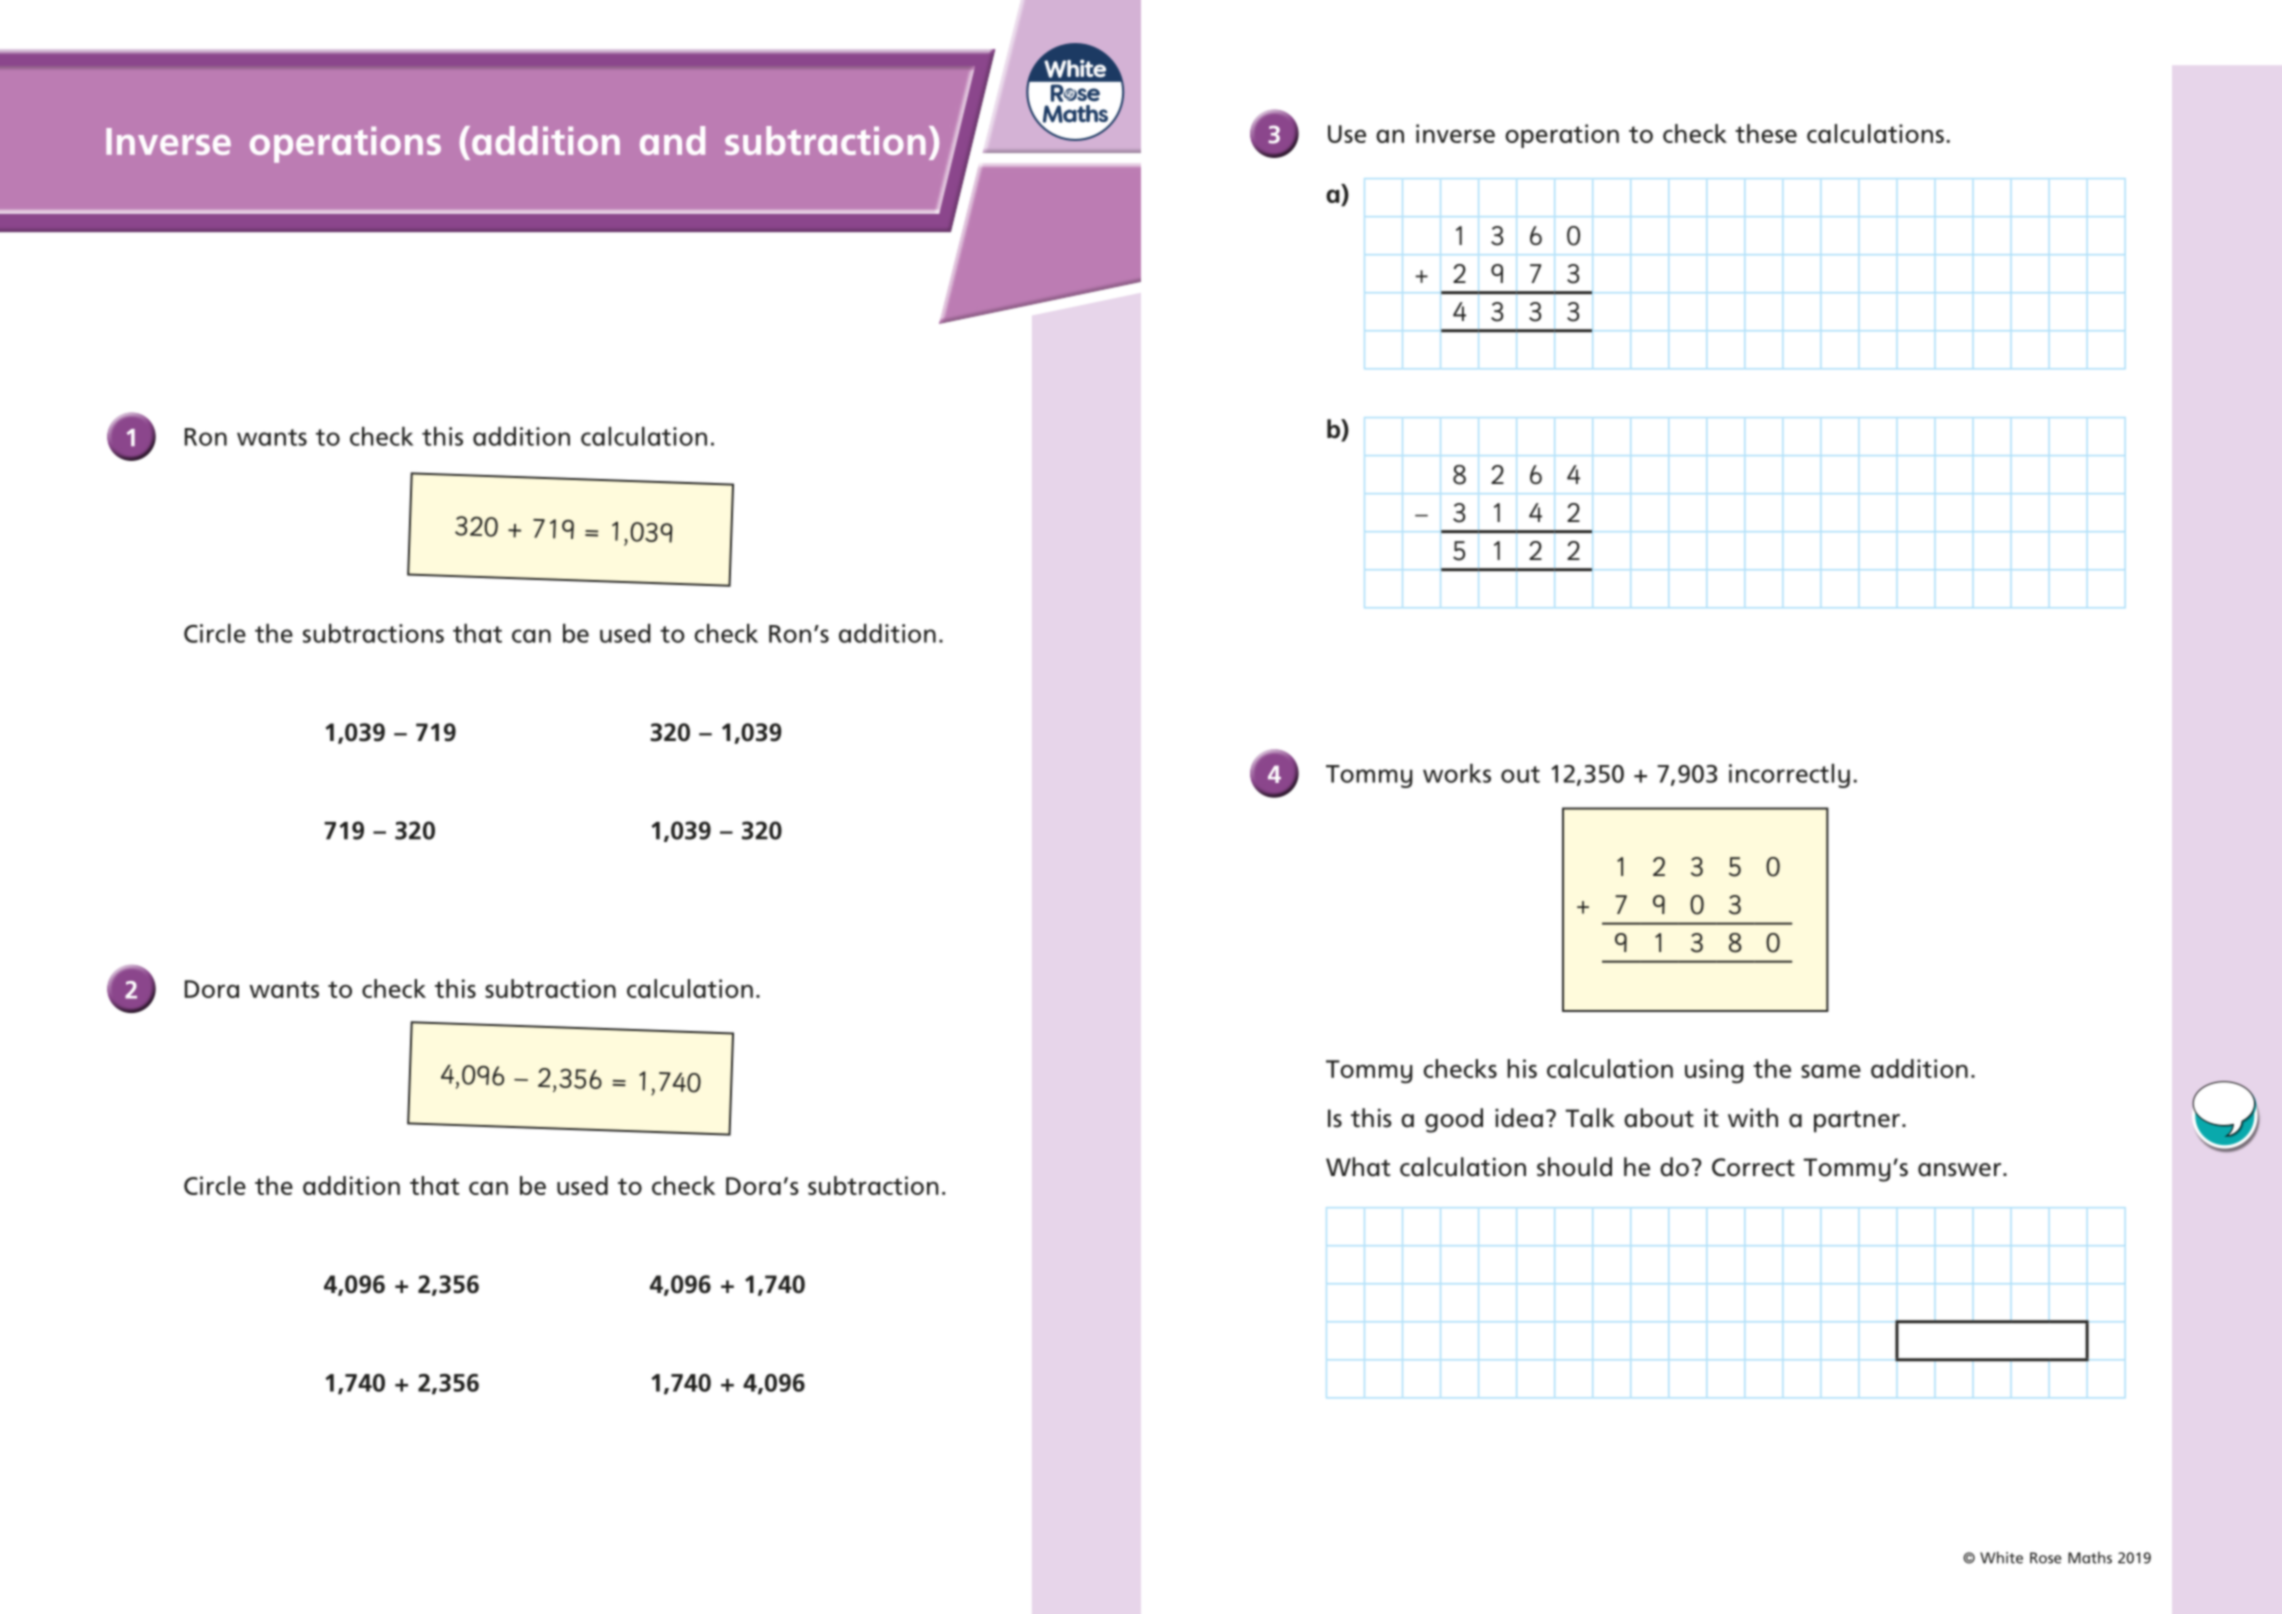 The image size is (2282, 1614). What do you see at coordinates (1831, 1071) in the page?
I see `same` at bounding box center [1831, 1071].
